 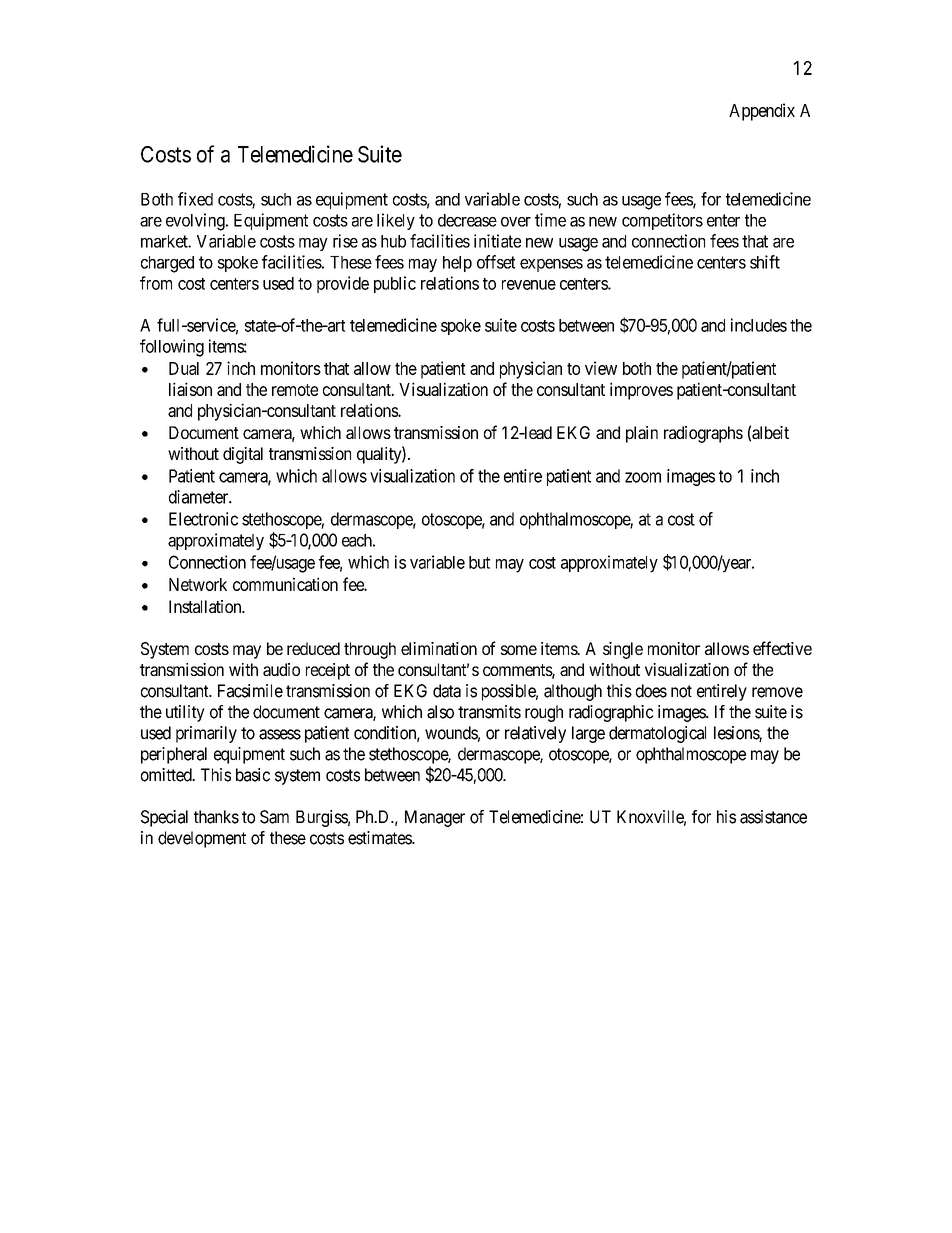 I want to click on Appendix, so click(x=762, y=112).
